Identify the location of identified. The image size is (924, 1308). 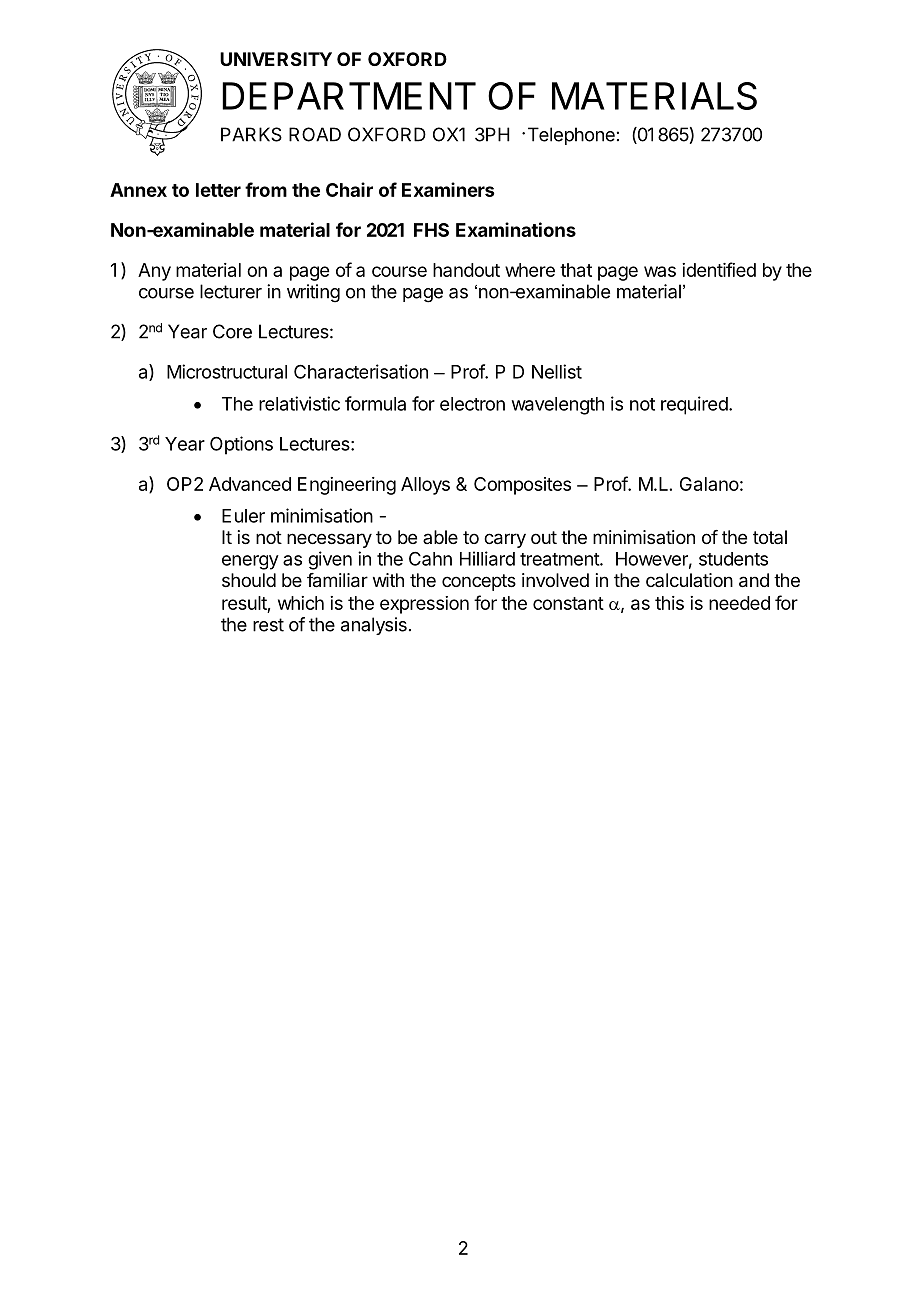
(719, 269).
